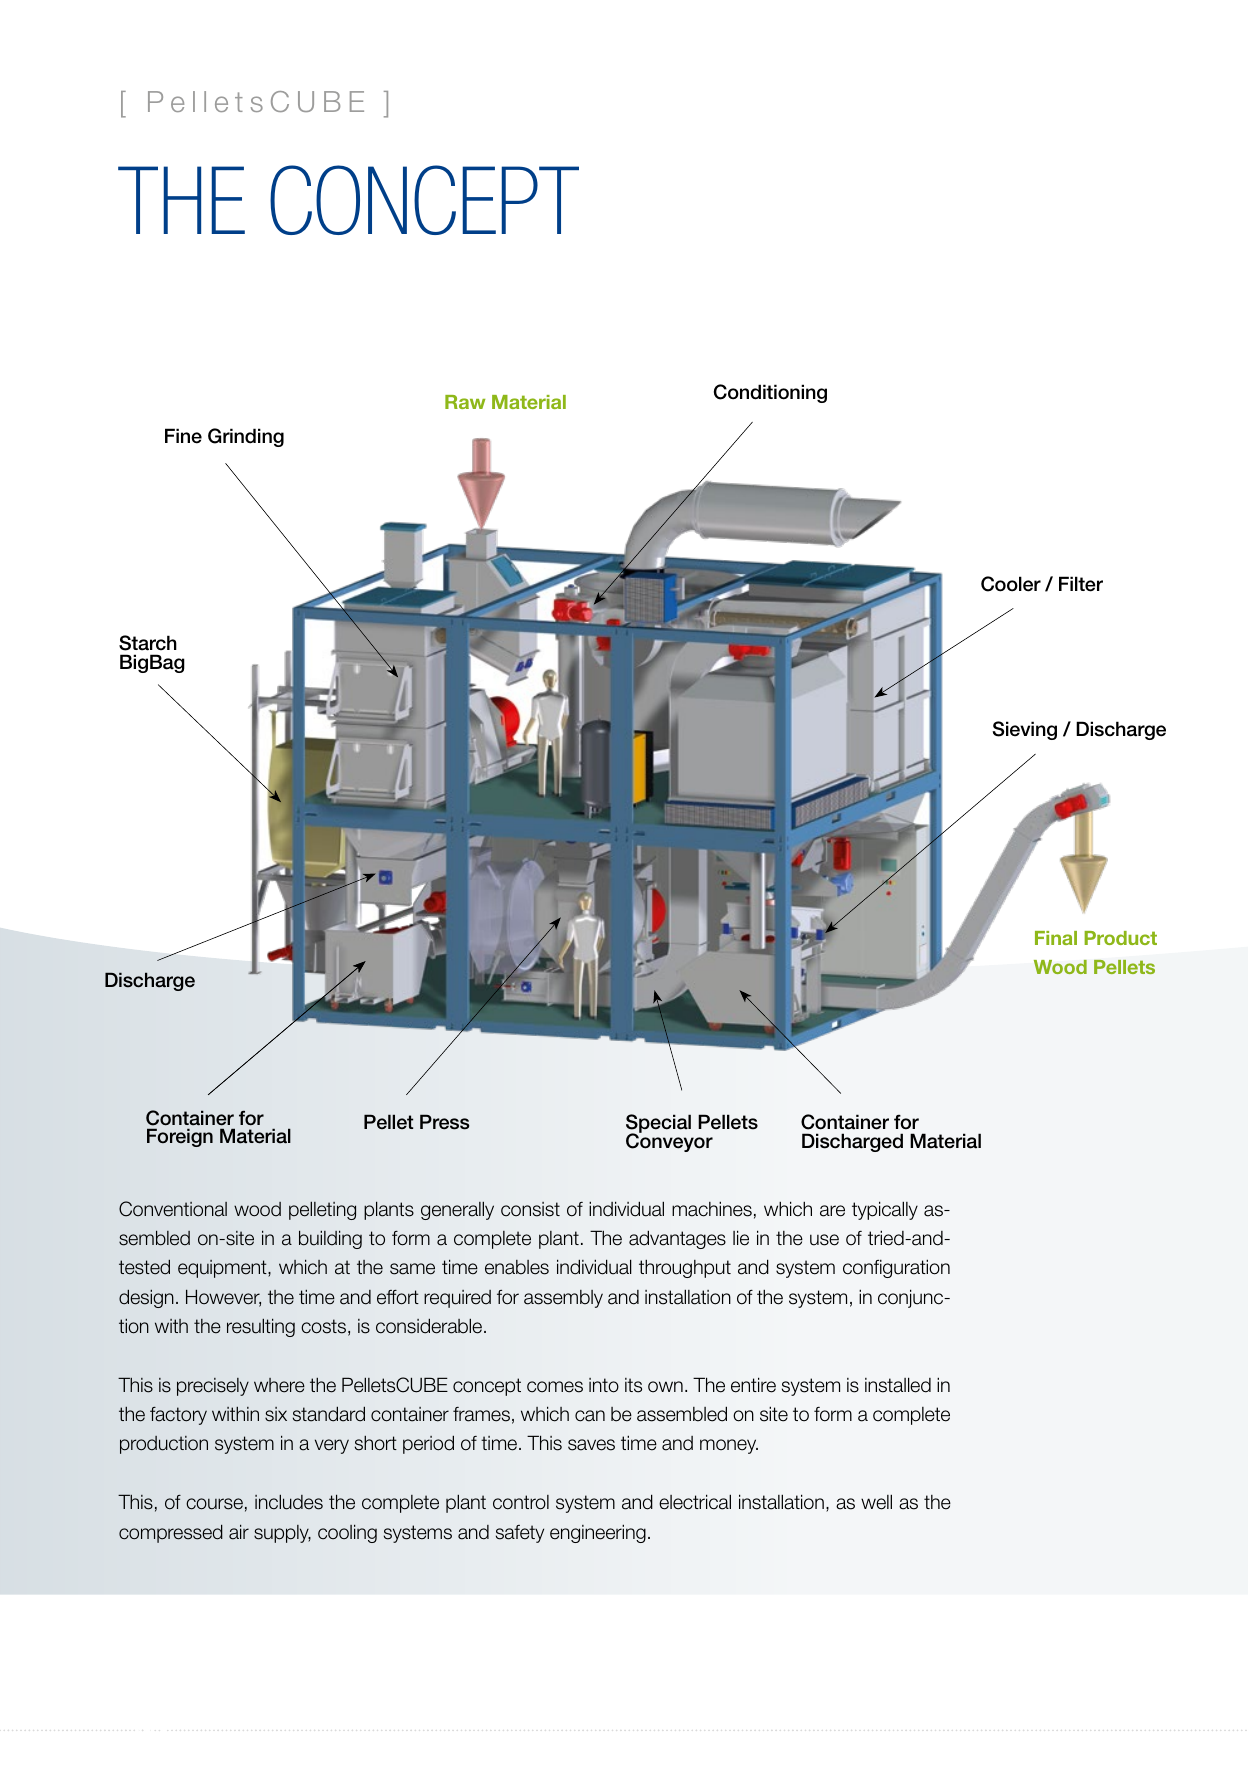 This screenshot has height=1765, width=1248. I want to click on Raw, so click(465, 402).
